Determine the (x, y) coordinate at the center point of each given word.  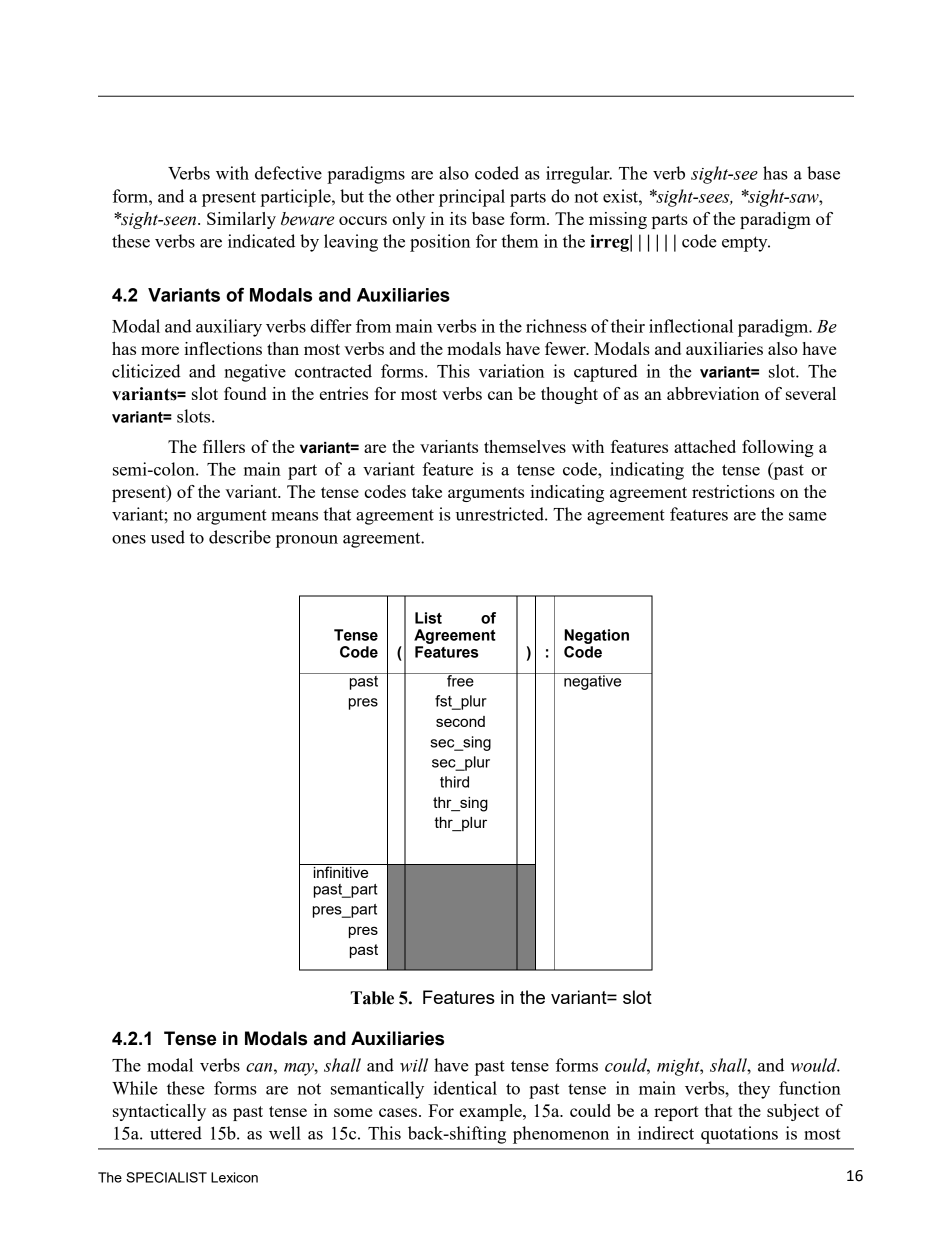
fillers (224, 446)
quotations (739, 1135)
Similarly (241, 220)
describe (240, 537)
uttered (176, 1133)
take (427, 491)
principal (472, 198)
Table (372, 998)
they (754, 1090)
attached (705, 446)
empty (746, 244)
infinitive (341, 871)
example (492, 1112)
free (460, 680)
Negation (596, 636)
